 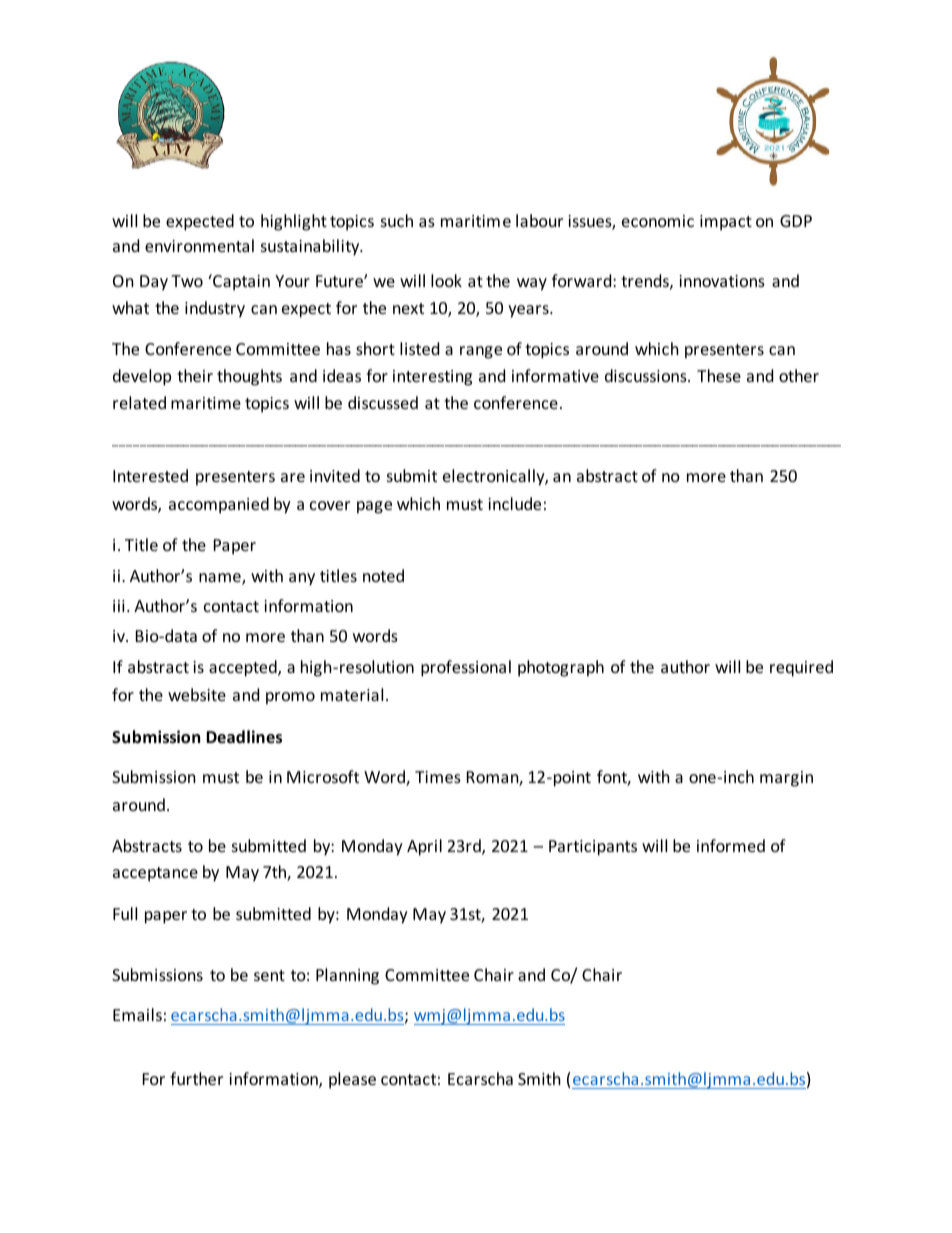 I want to click on Deadlines, so click(x=244, y=737).
